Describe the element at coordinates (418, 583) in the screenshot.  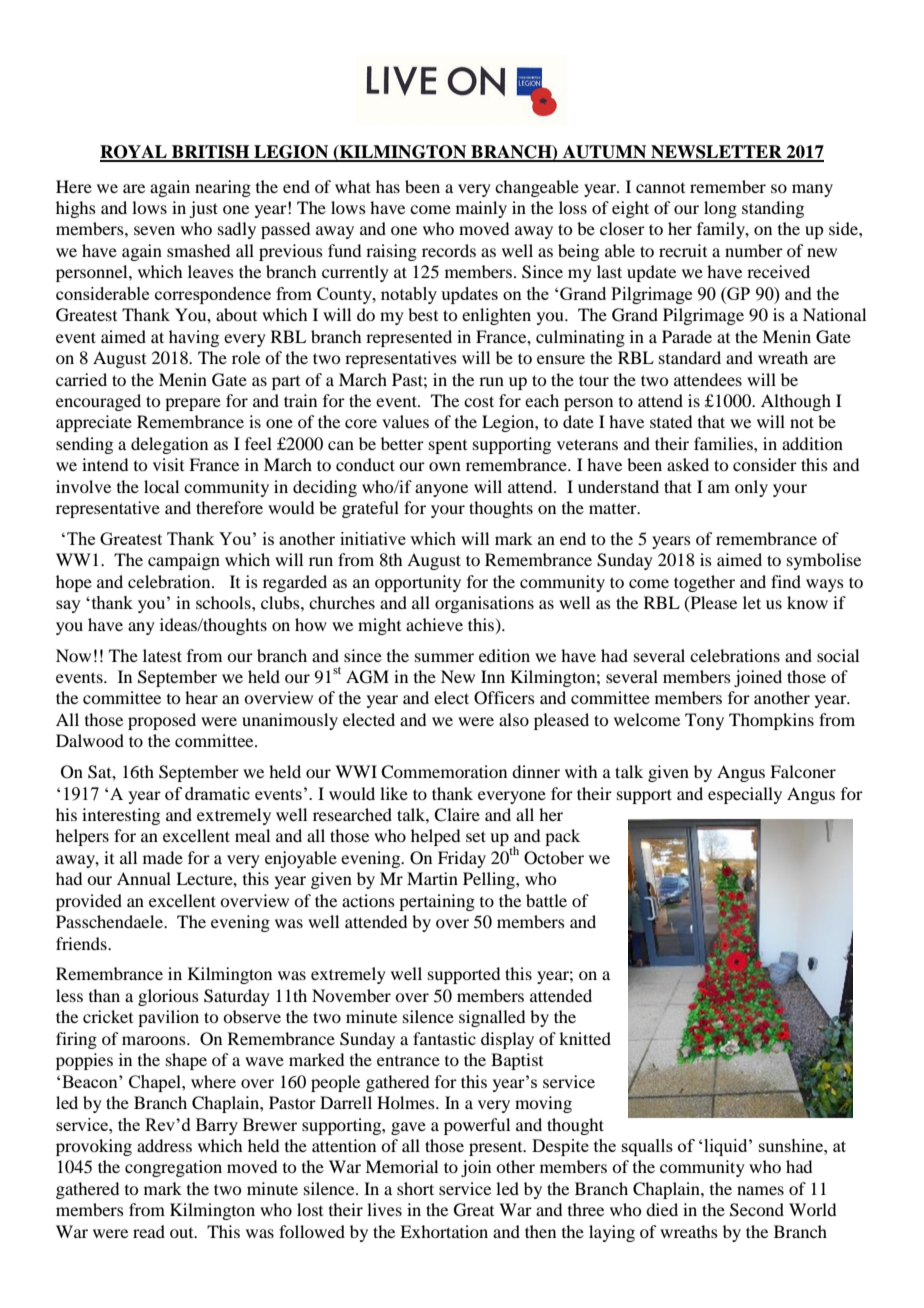
I see `opportunity` at that location.
